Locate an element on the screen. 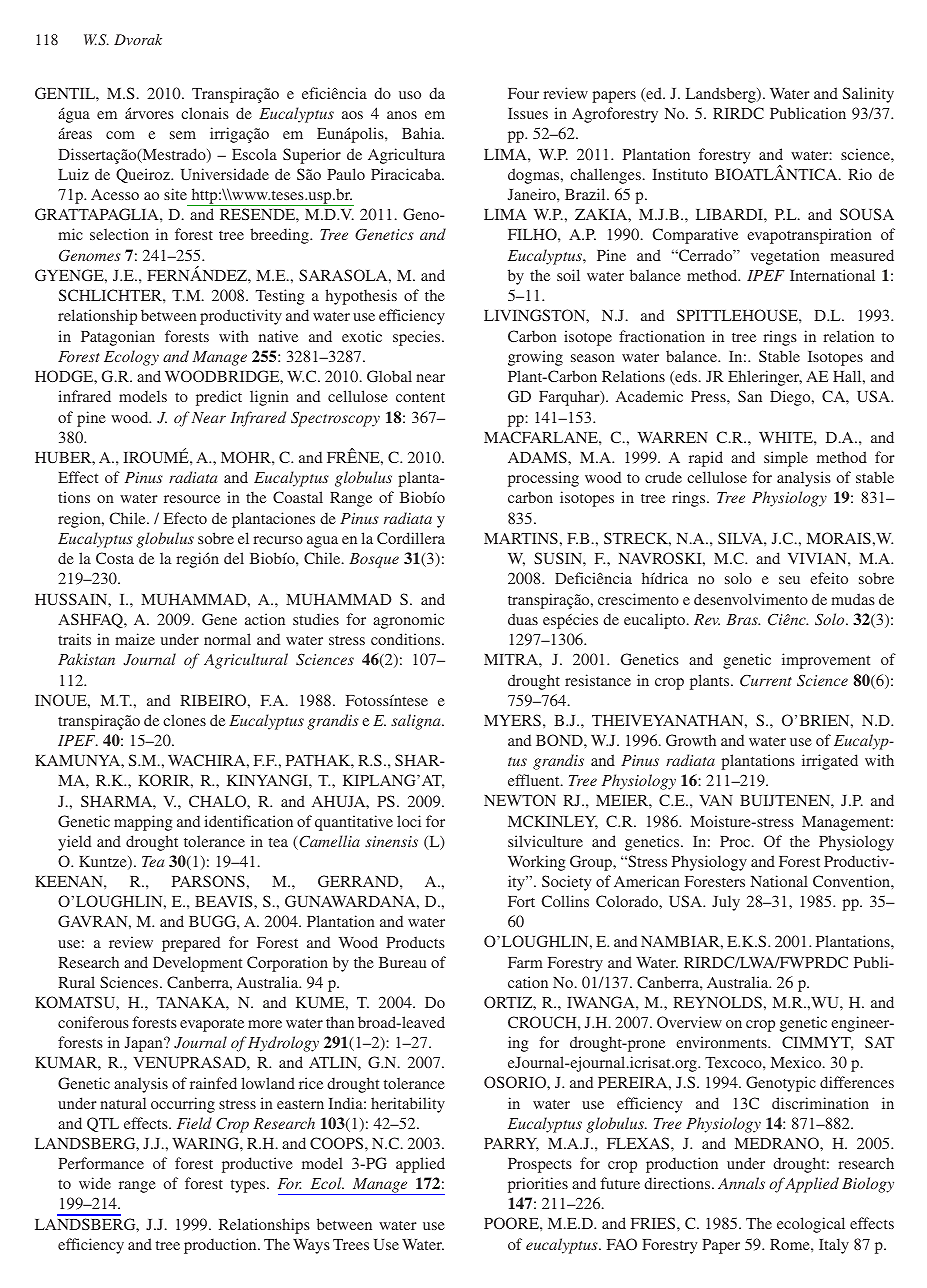  simple is located at coordinates (786, 459).
